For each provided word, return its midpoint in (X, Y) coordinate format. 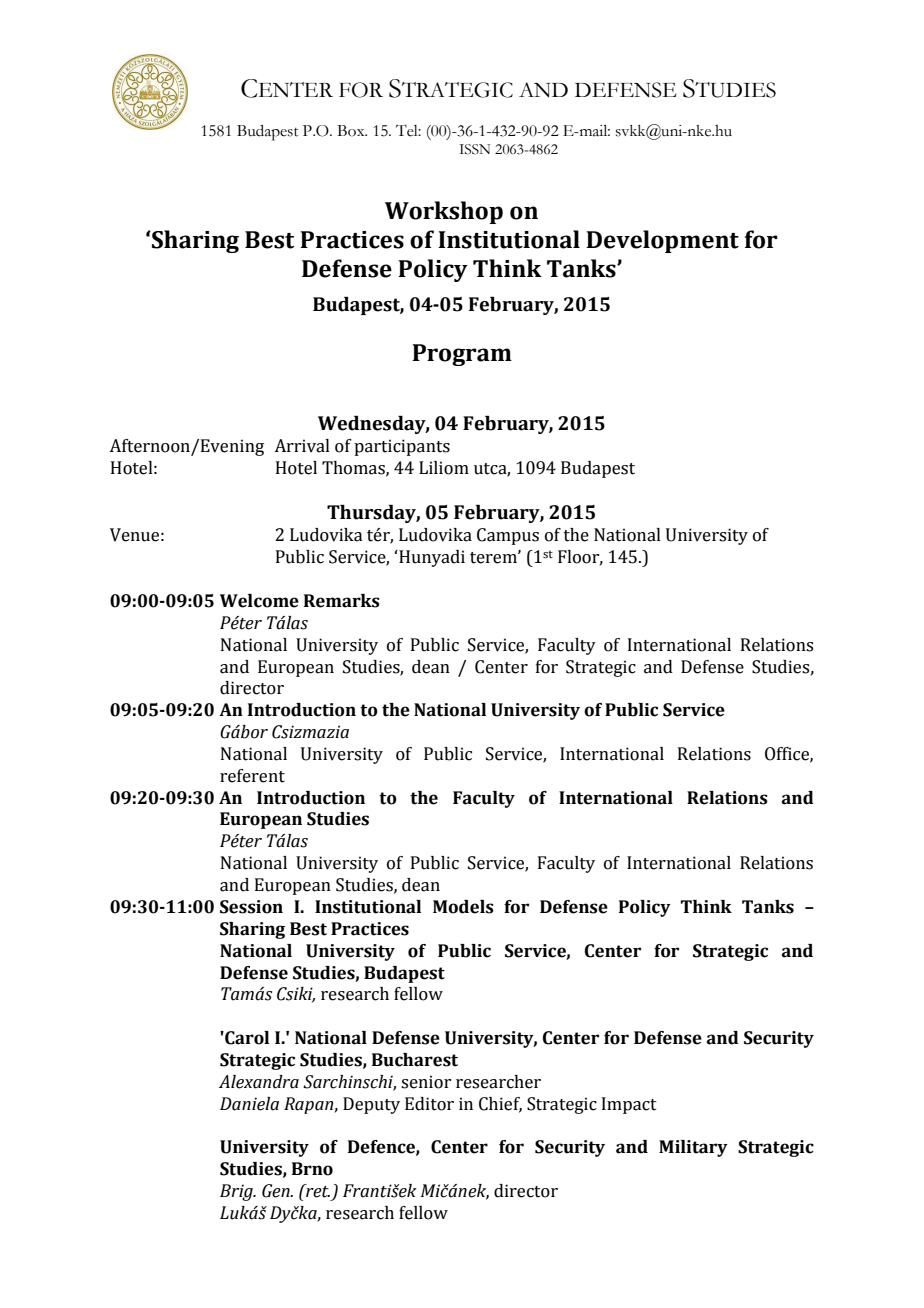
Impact (629, 1105)
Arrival (302, 446)
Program (462, 355)
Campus (508, 536)
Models (463, 907)
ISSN (474, 149)
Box (352, 131)
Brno (312, 1169)
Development (662, 241)
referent (252, 776)
